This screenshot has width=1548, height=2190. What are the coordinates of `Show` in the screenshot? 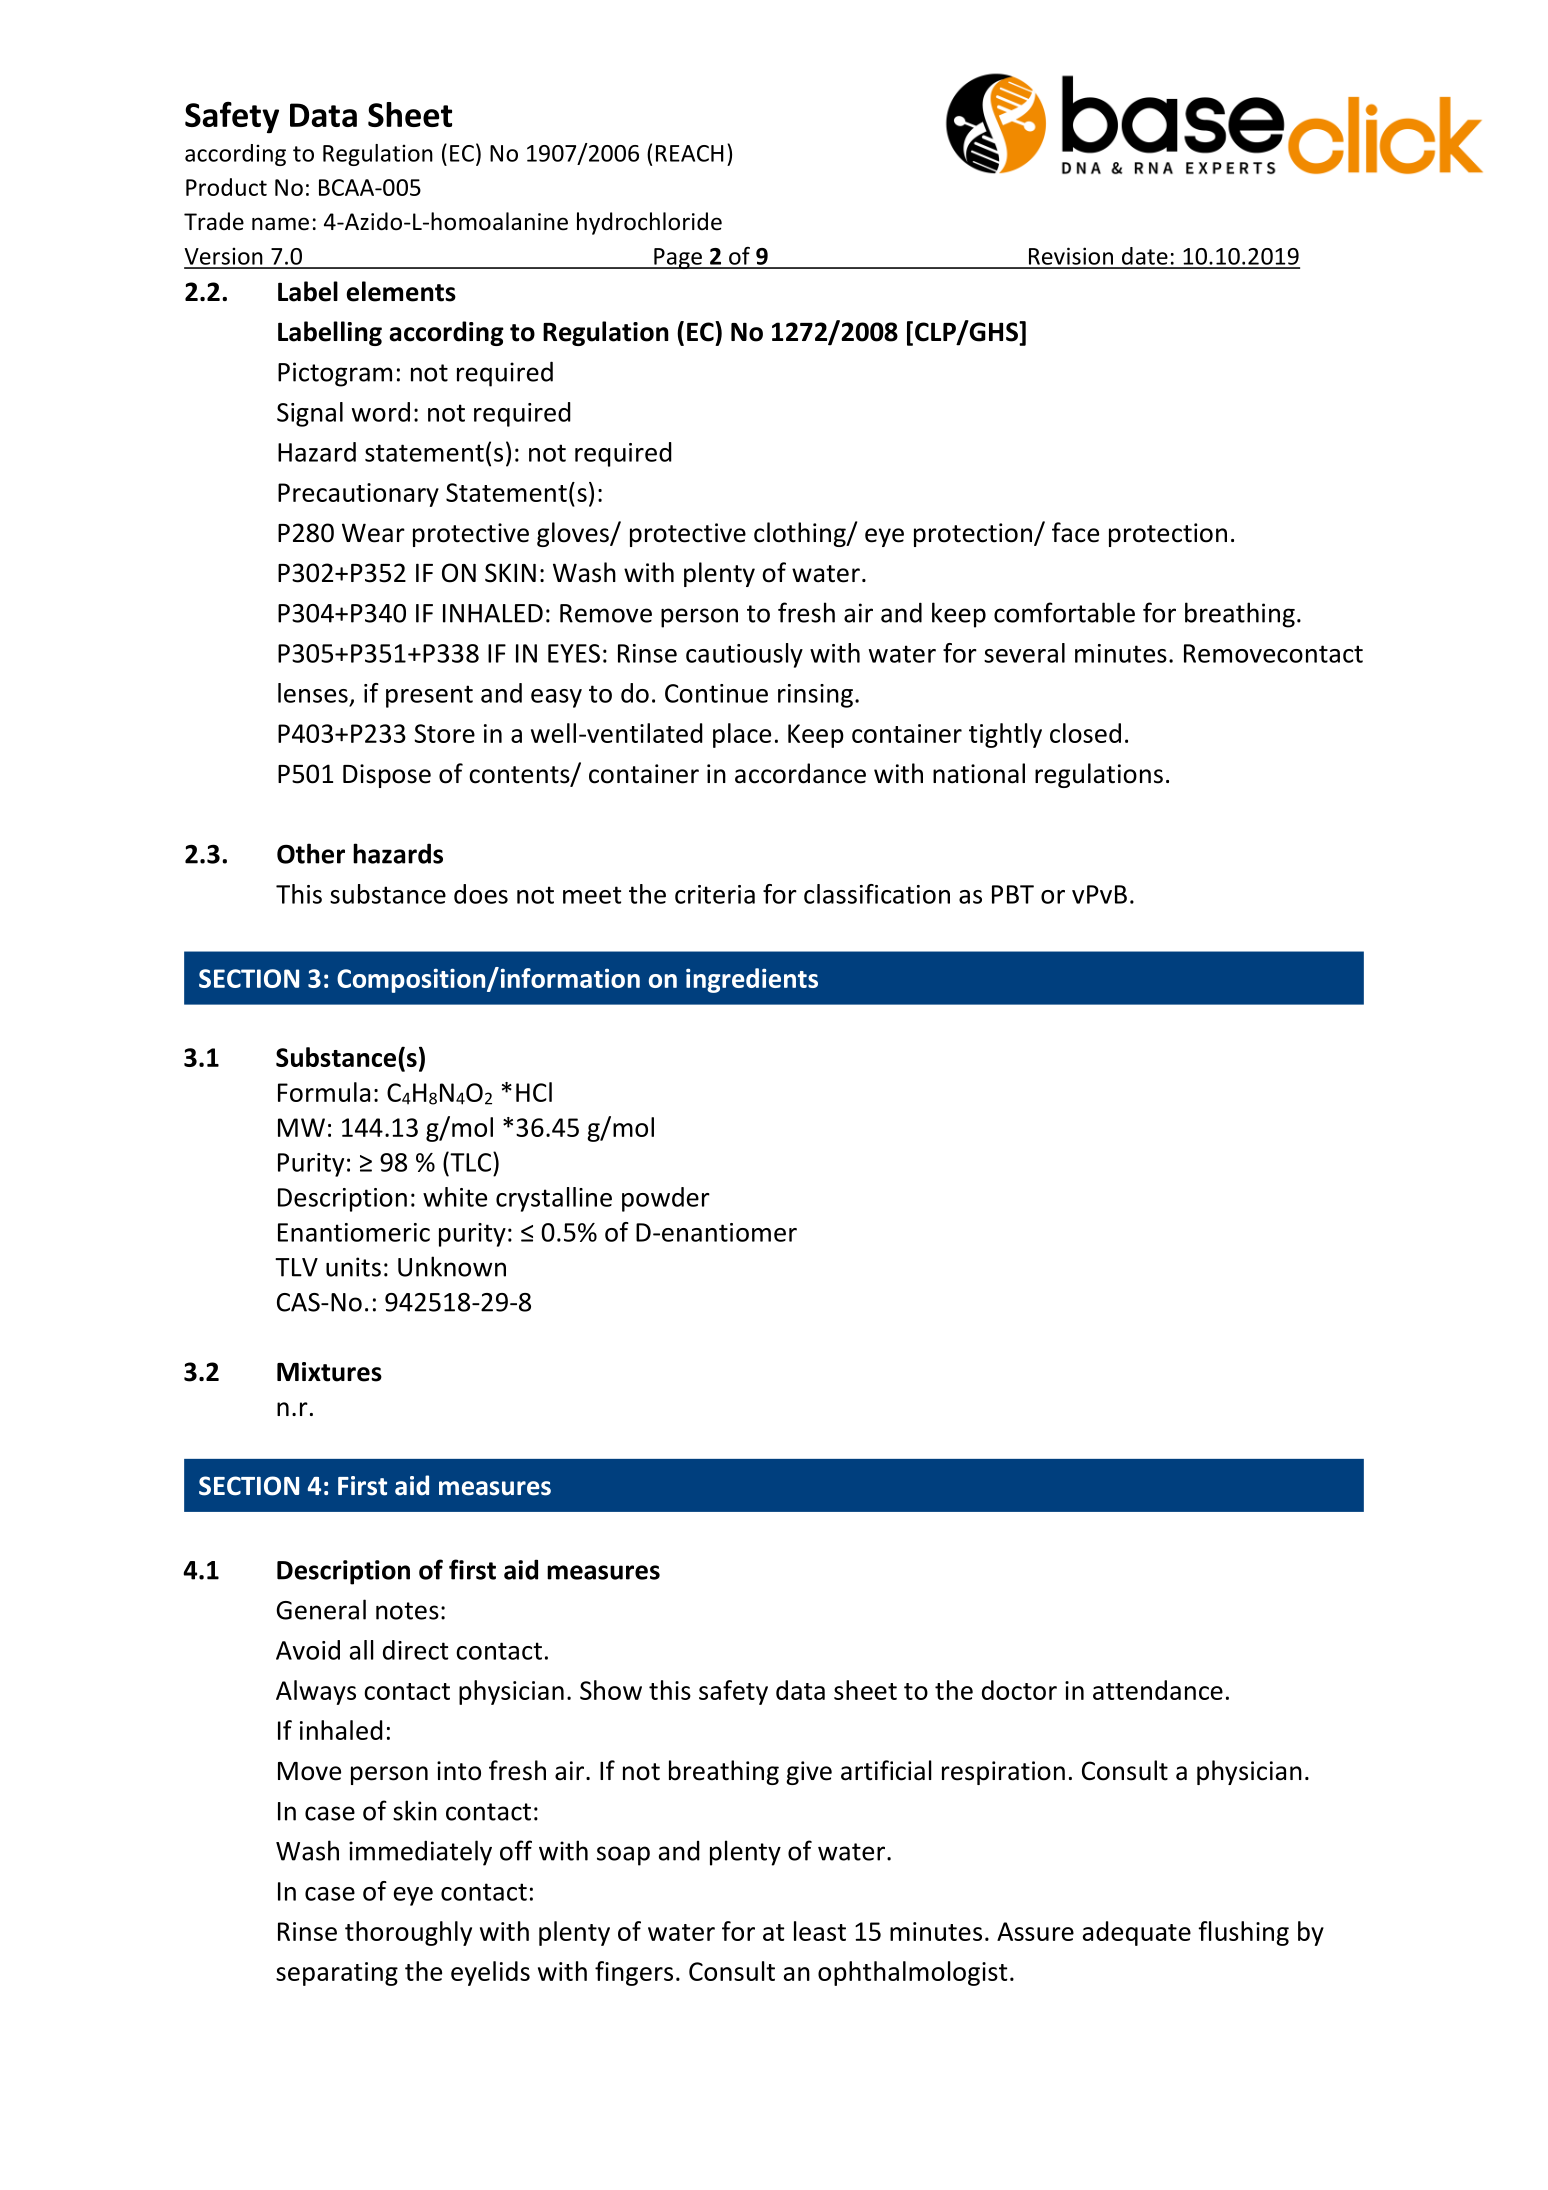 It's located at (611, 1690).
